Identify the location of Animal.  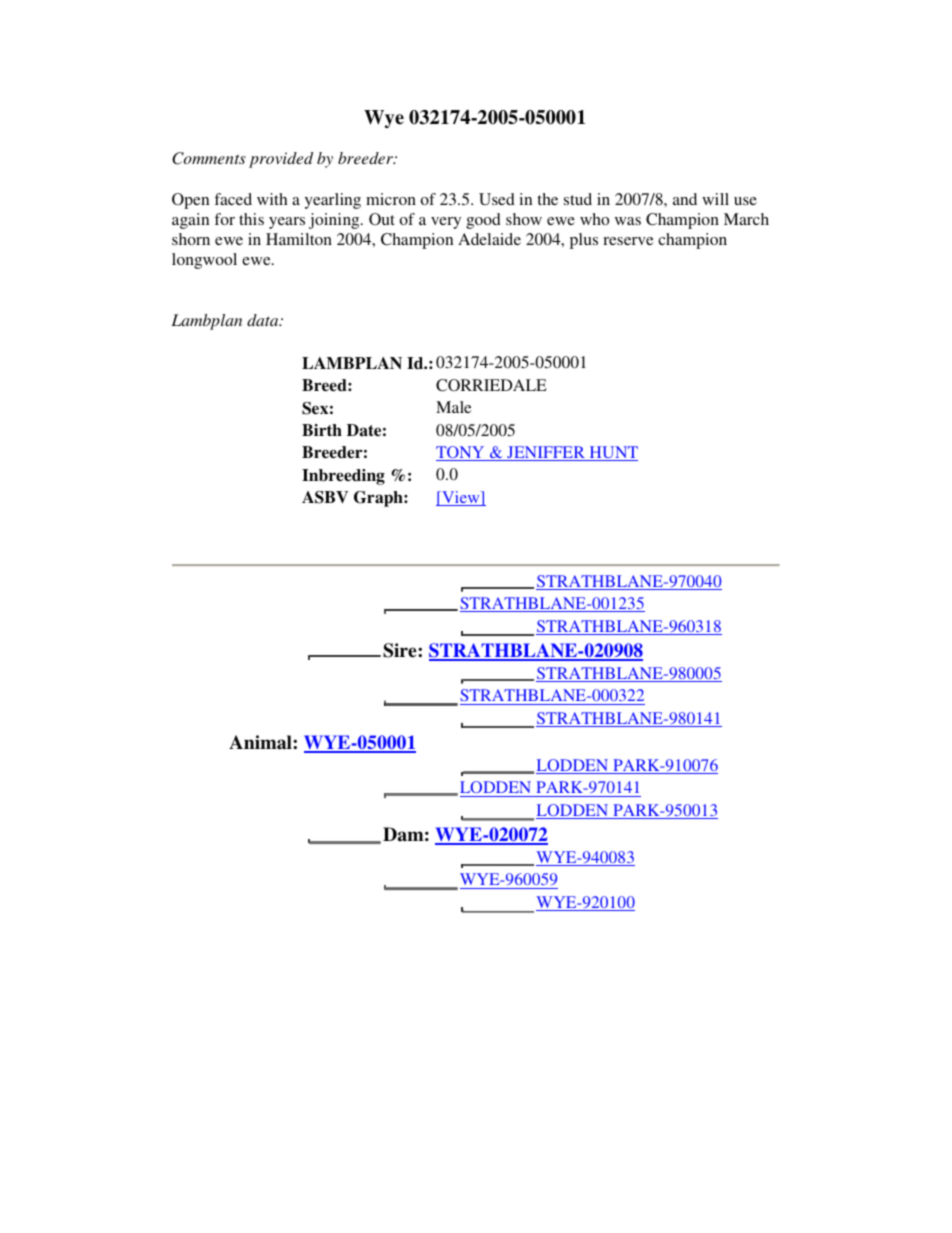
(261, 742).
